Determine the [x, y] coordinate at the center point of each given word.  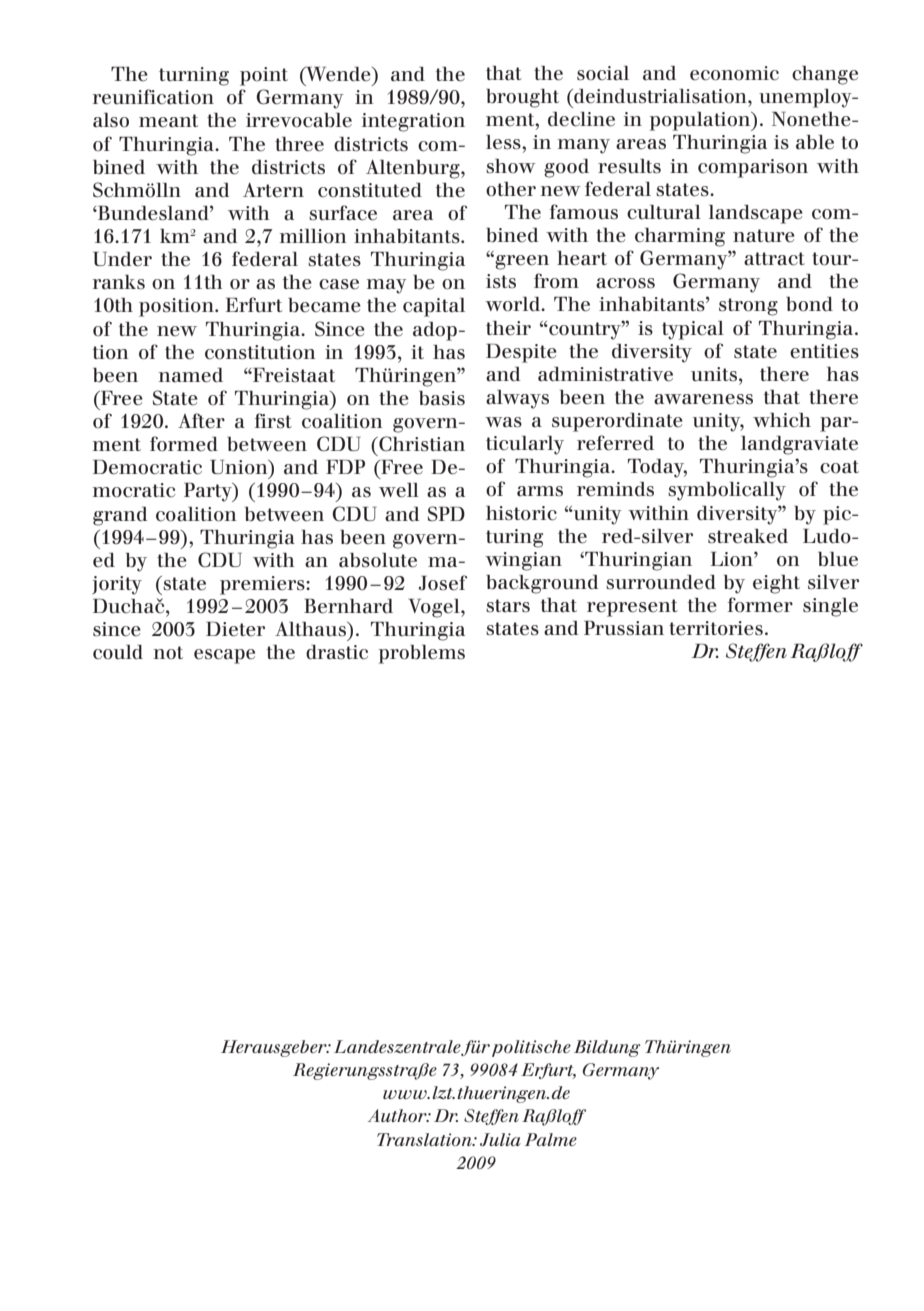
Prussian [624, 628]
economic [734, 73]
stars [508, 606]
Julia [500, 1139]
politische [531, 1048]
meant [168, 121]
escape [224, 656]
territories [716, 628]
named [191, 375]
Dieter [235, 629]
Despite [521, 353]
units [714, 374]
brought [522, 98]
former [760, 605]
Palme [551, 1139]
